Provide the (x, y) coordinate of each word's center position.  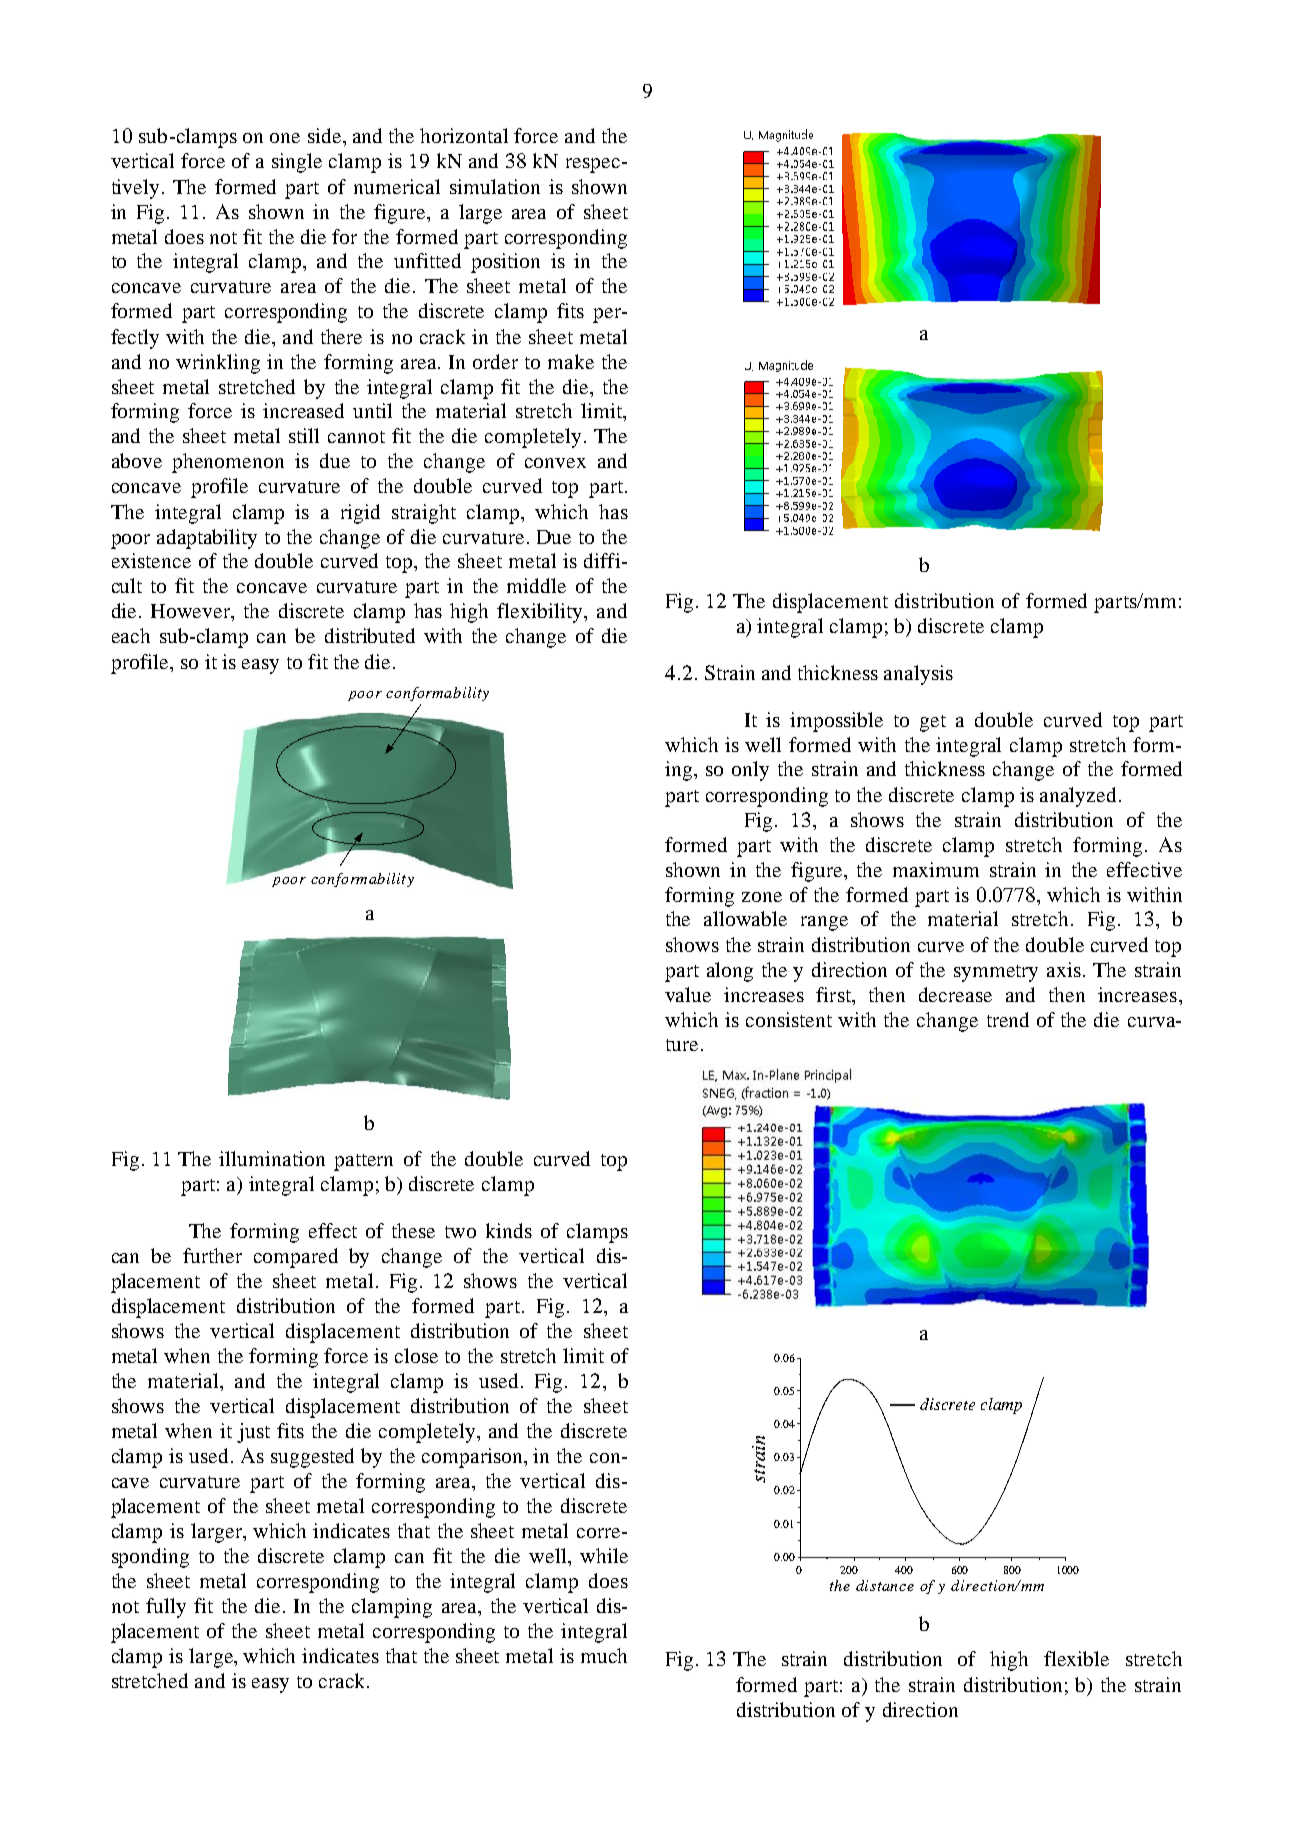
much (604, 1655)
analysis (918, 675)
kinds (509, 1230)
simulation (495, 186)
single (297, 163)
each (131, 635)
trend (1008, 1019)
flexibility (541, 613)
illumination (272, 1158)
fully (166, 1608)
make (571, 361)
